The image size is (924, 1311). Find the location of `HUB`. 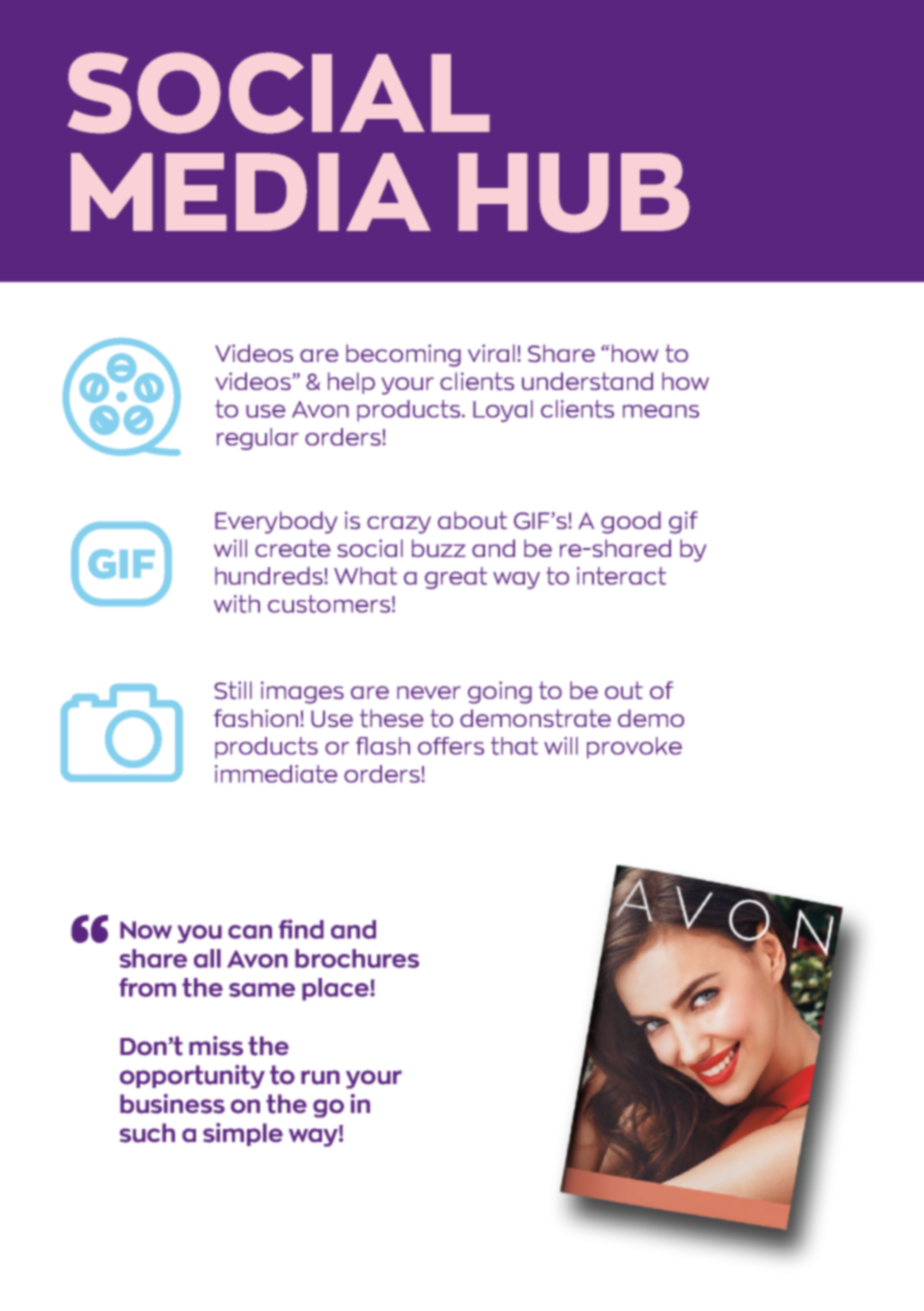

HUB is located at coordinates (574, 193).
